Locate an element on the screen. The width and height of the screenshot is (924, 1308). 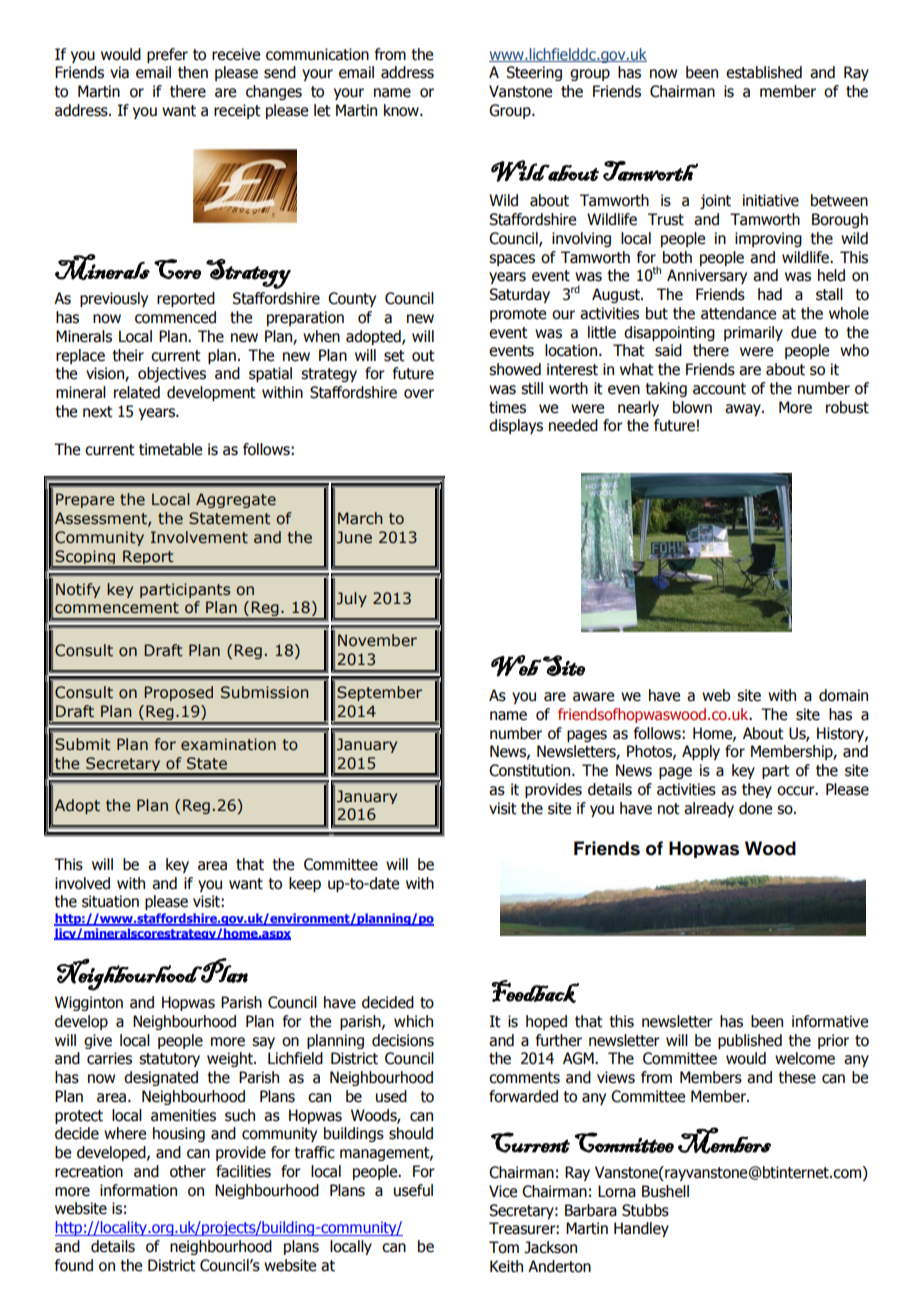
examination is located at coordinates (228, 744).
